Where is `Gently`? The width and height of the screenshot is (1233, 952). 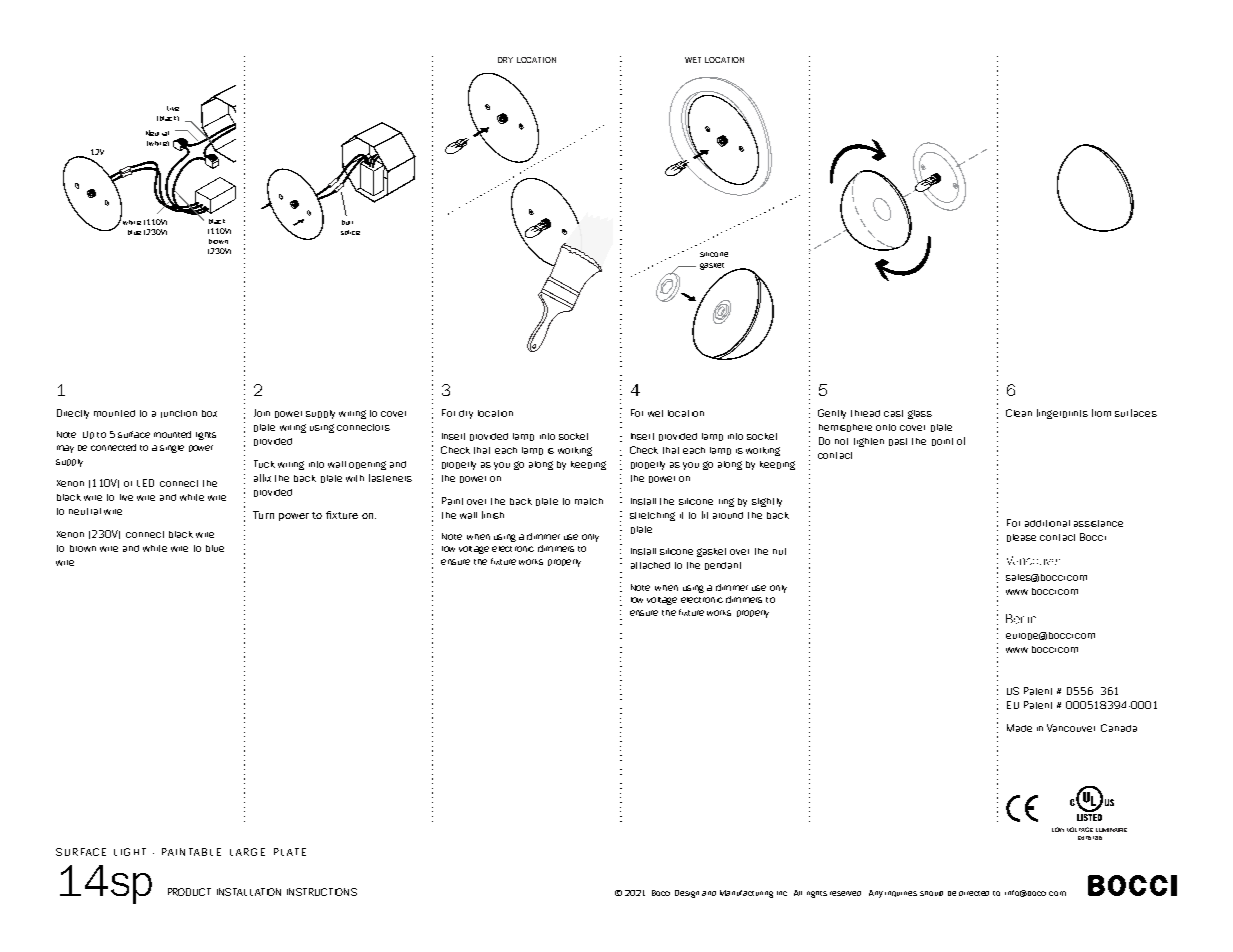 Gently is located at coordinates (832, 414).
